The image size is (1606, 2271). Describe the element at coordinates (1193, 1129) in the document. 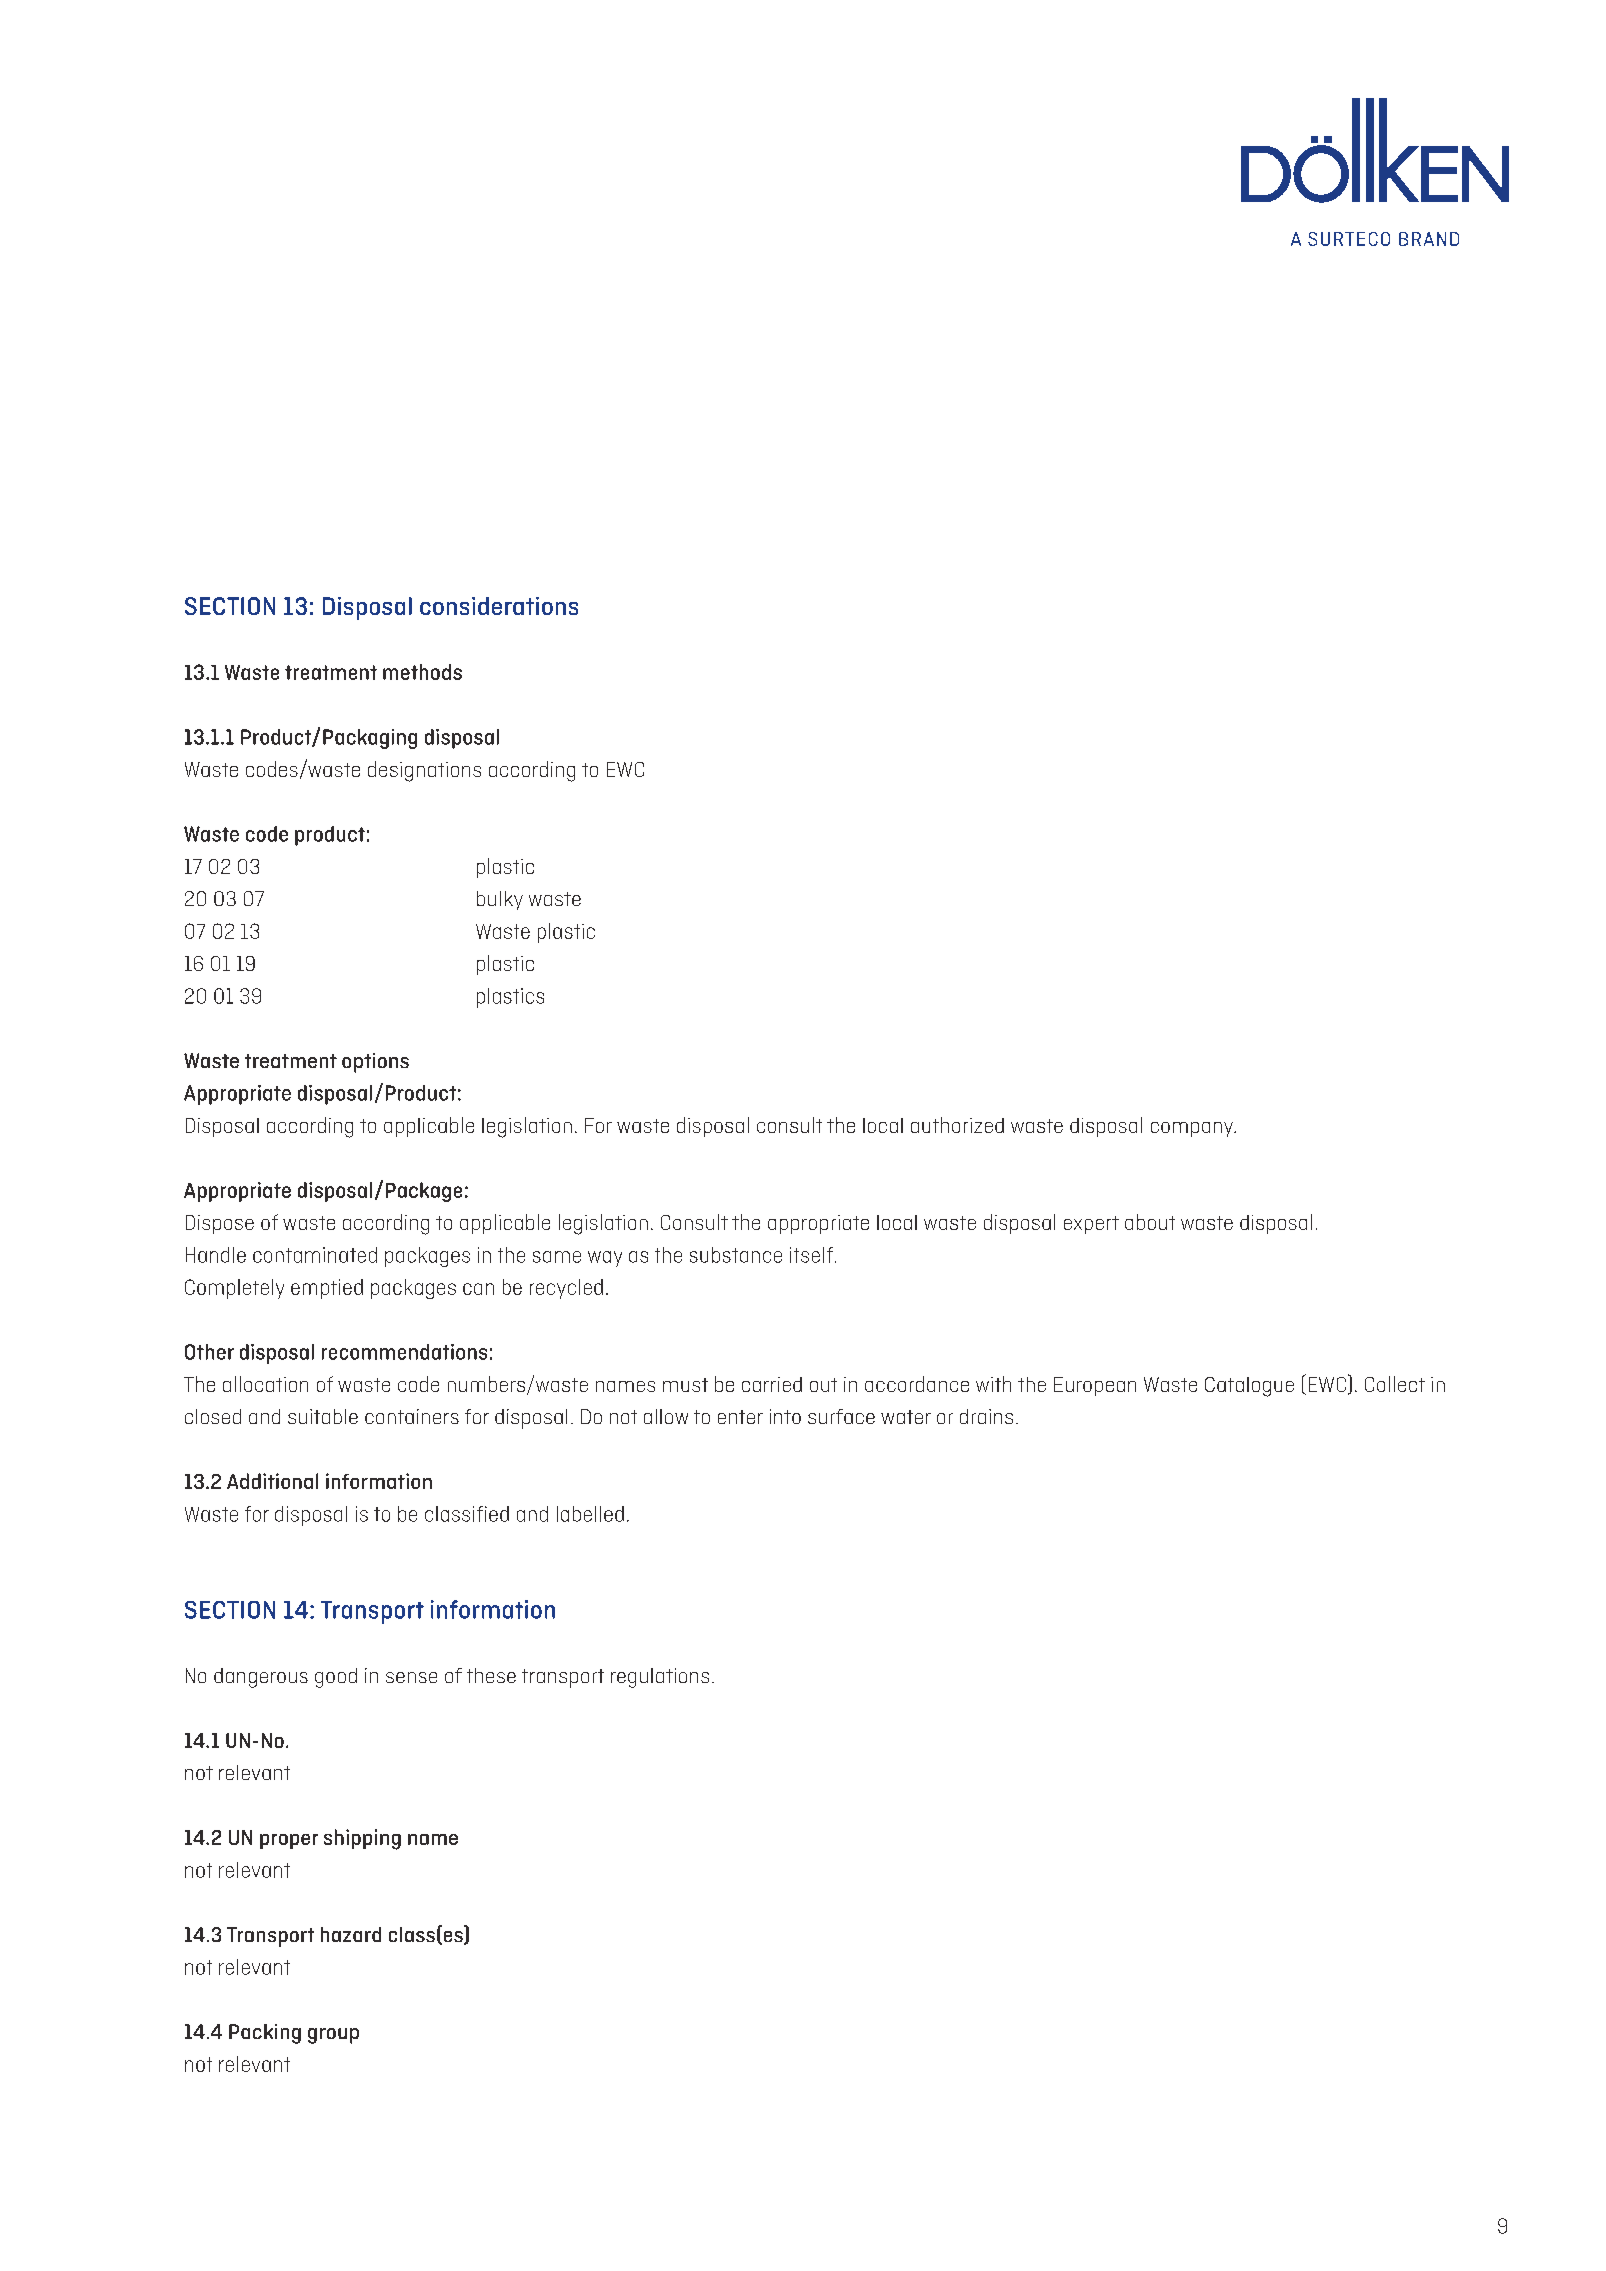

I see `company` at that location.
